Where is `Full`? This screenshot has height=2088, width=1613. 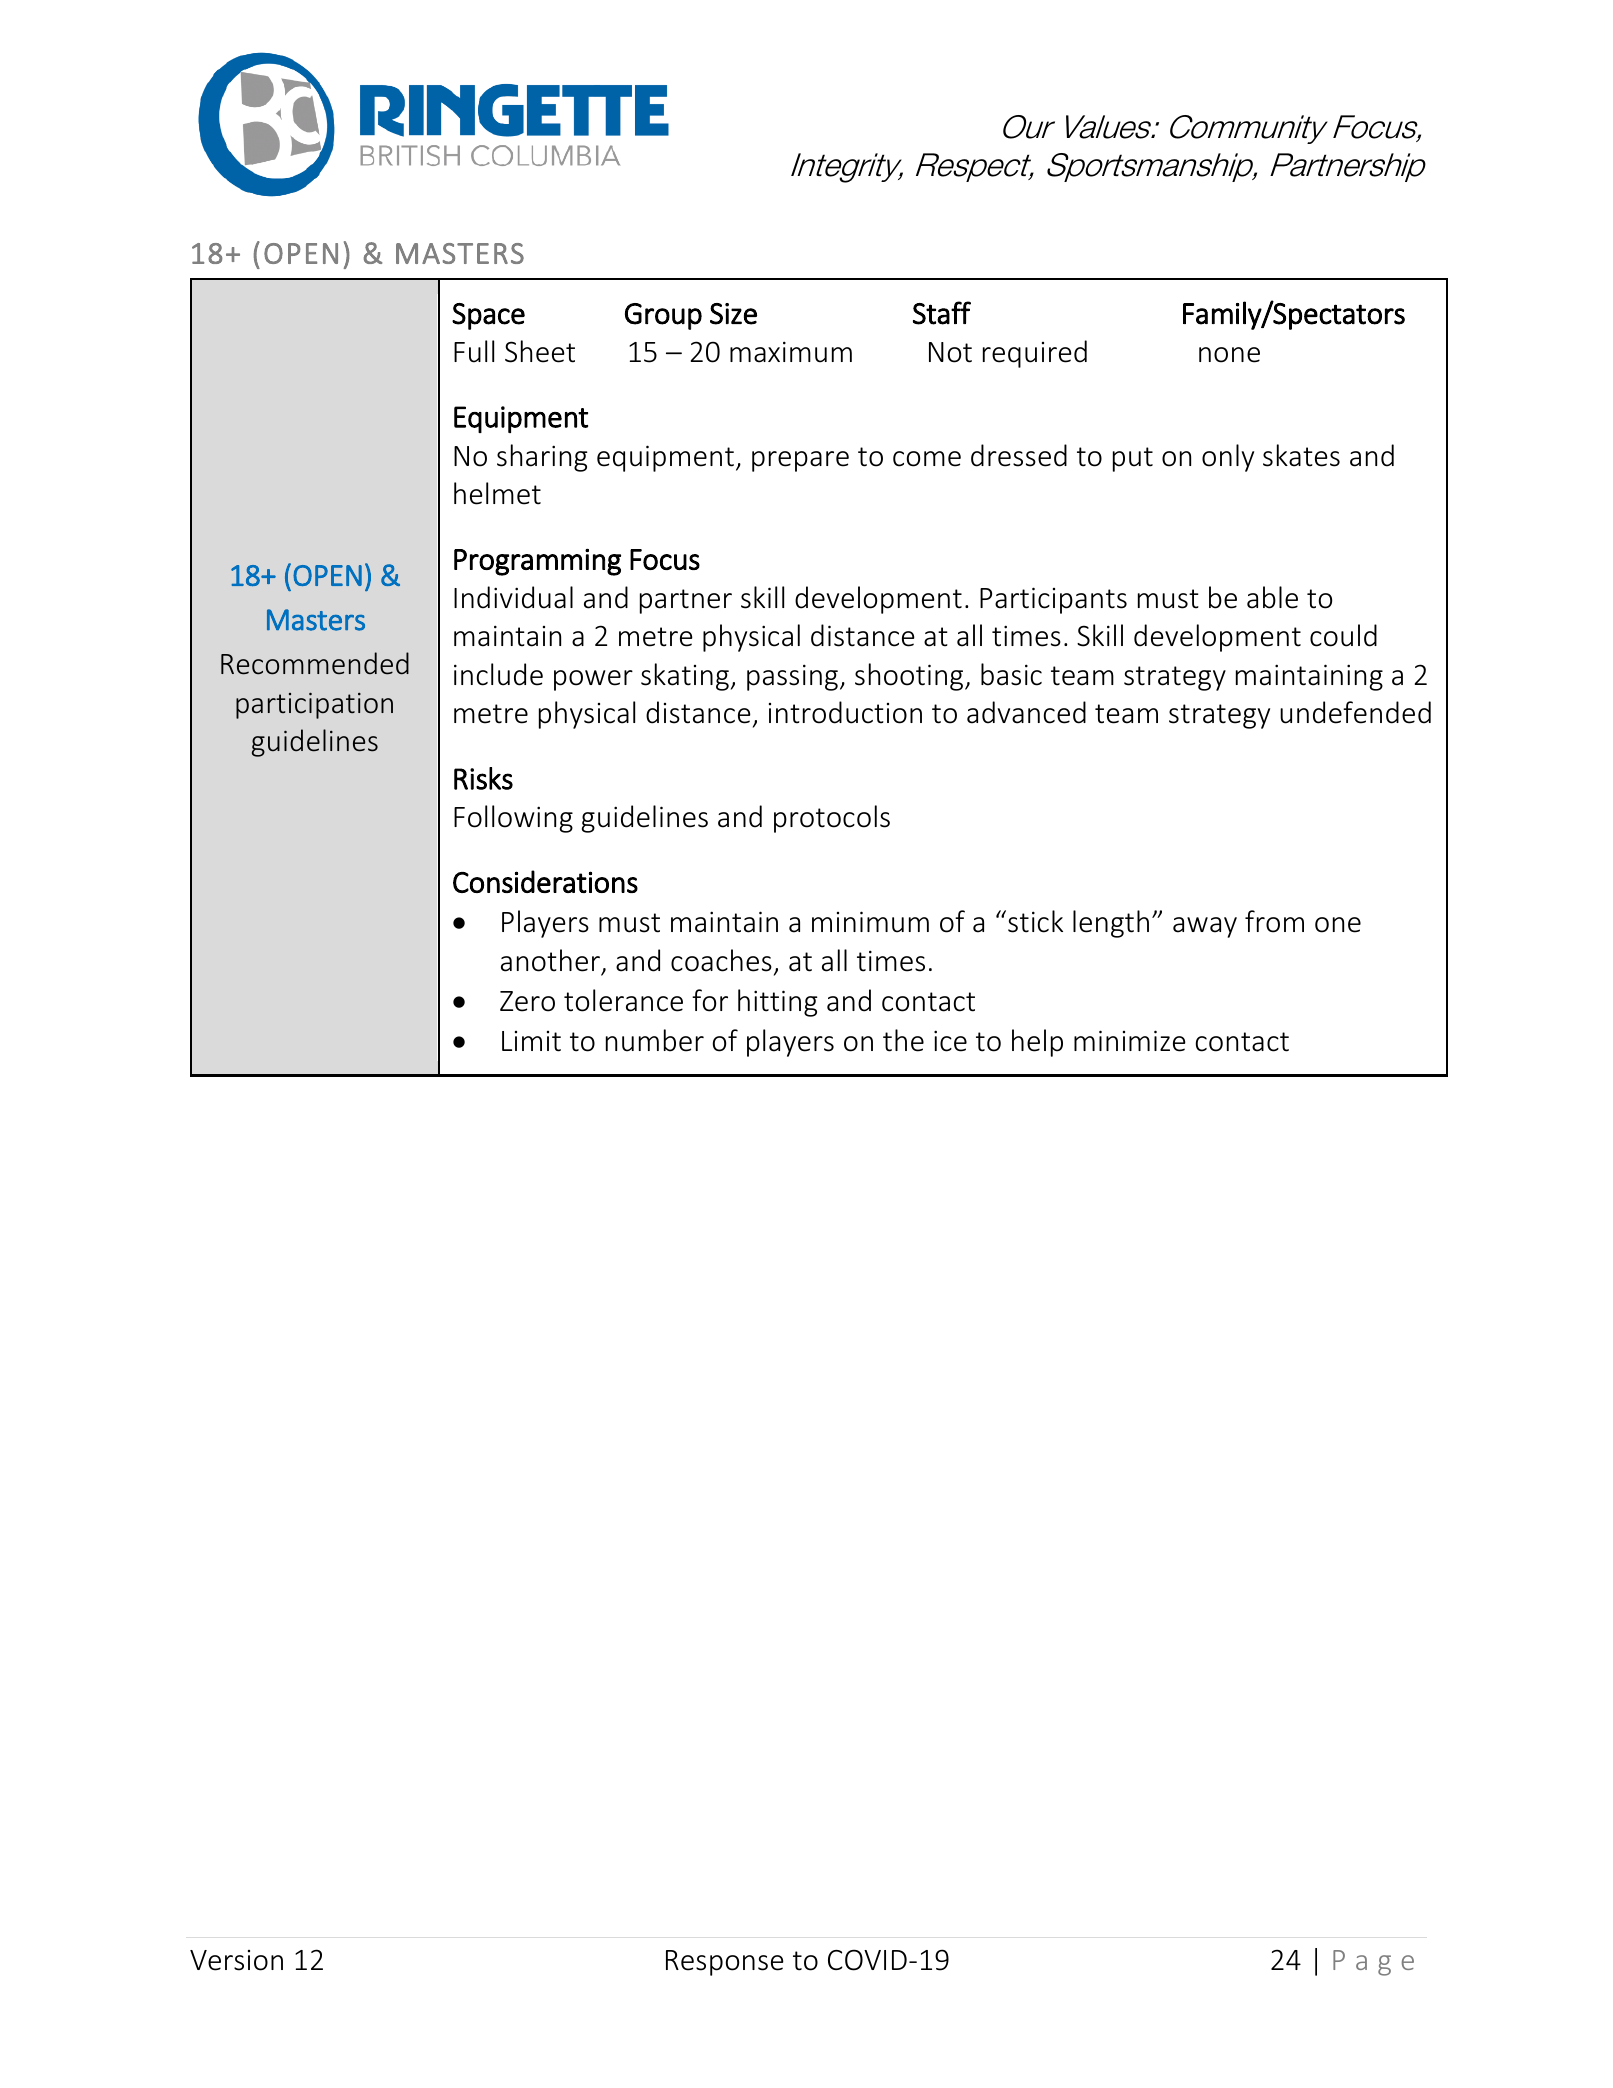 Full is located at coordinates (474, 351).
